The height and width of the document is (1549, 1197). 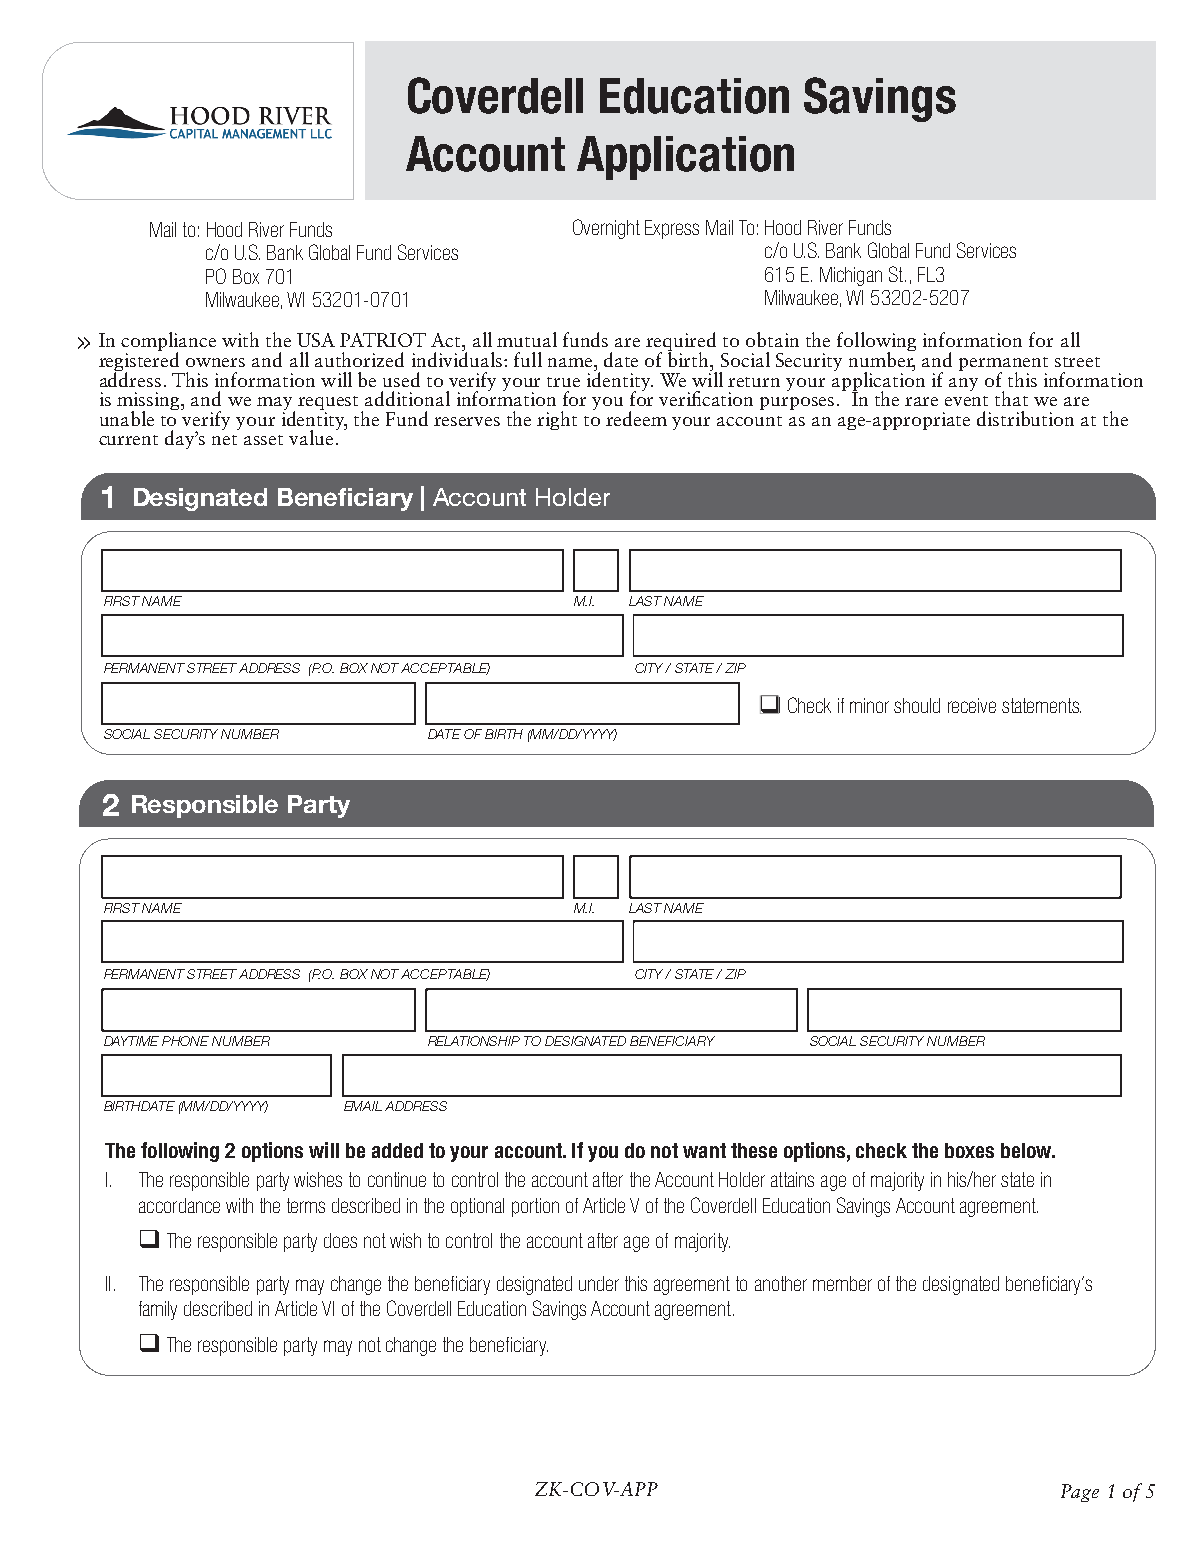 What do you see at coordinates (474, 1041) in the document?
I see `RELATIONSHIP` at bounding box center [474, 1041].
